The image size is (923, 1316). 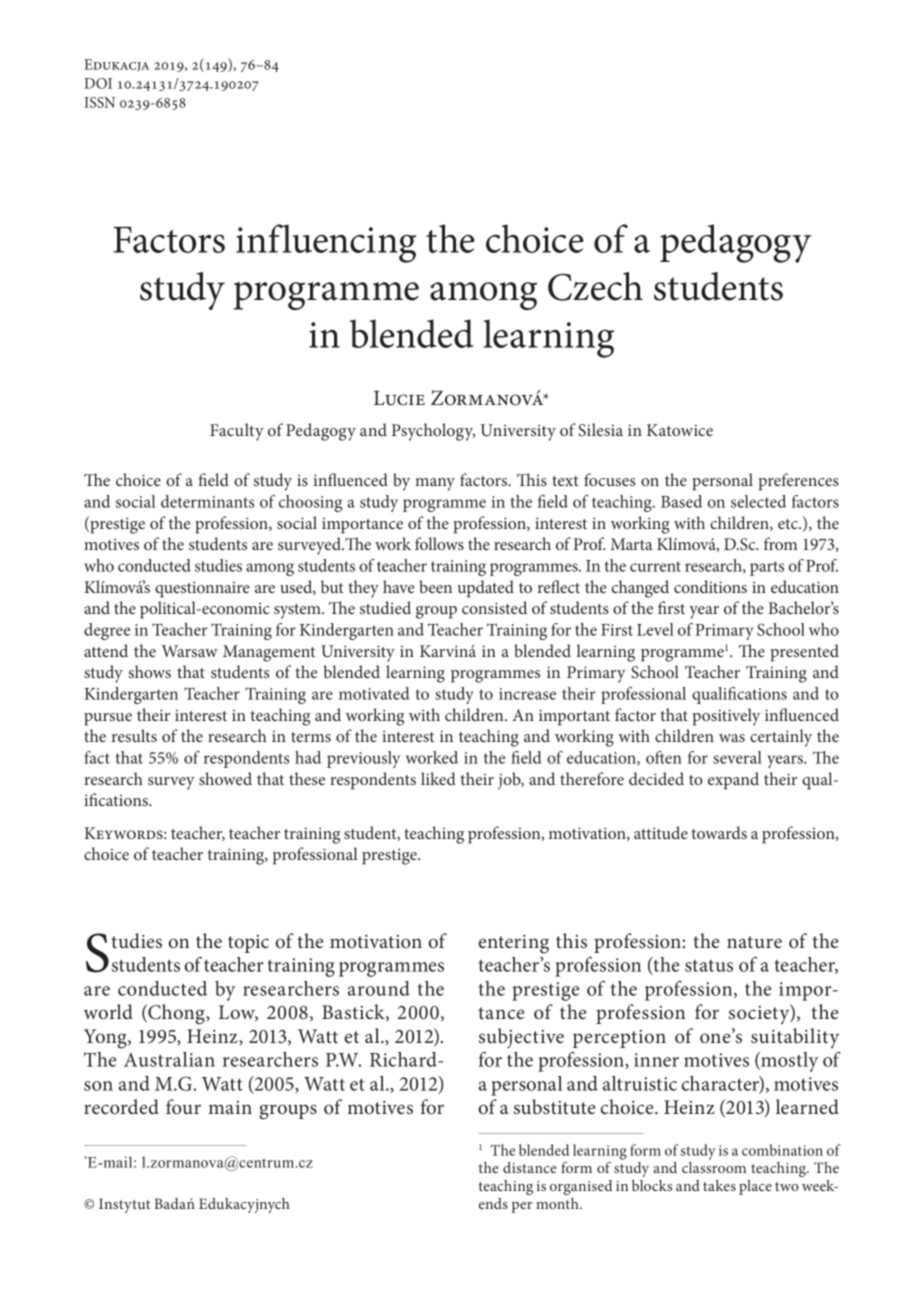 I want to click on Warsaw, so click(x=190, y=651).
